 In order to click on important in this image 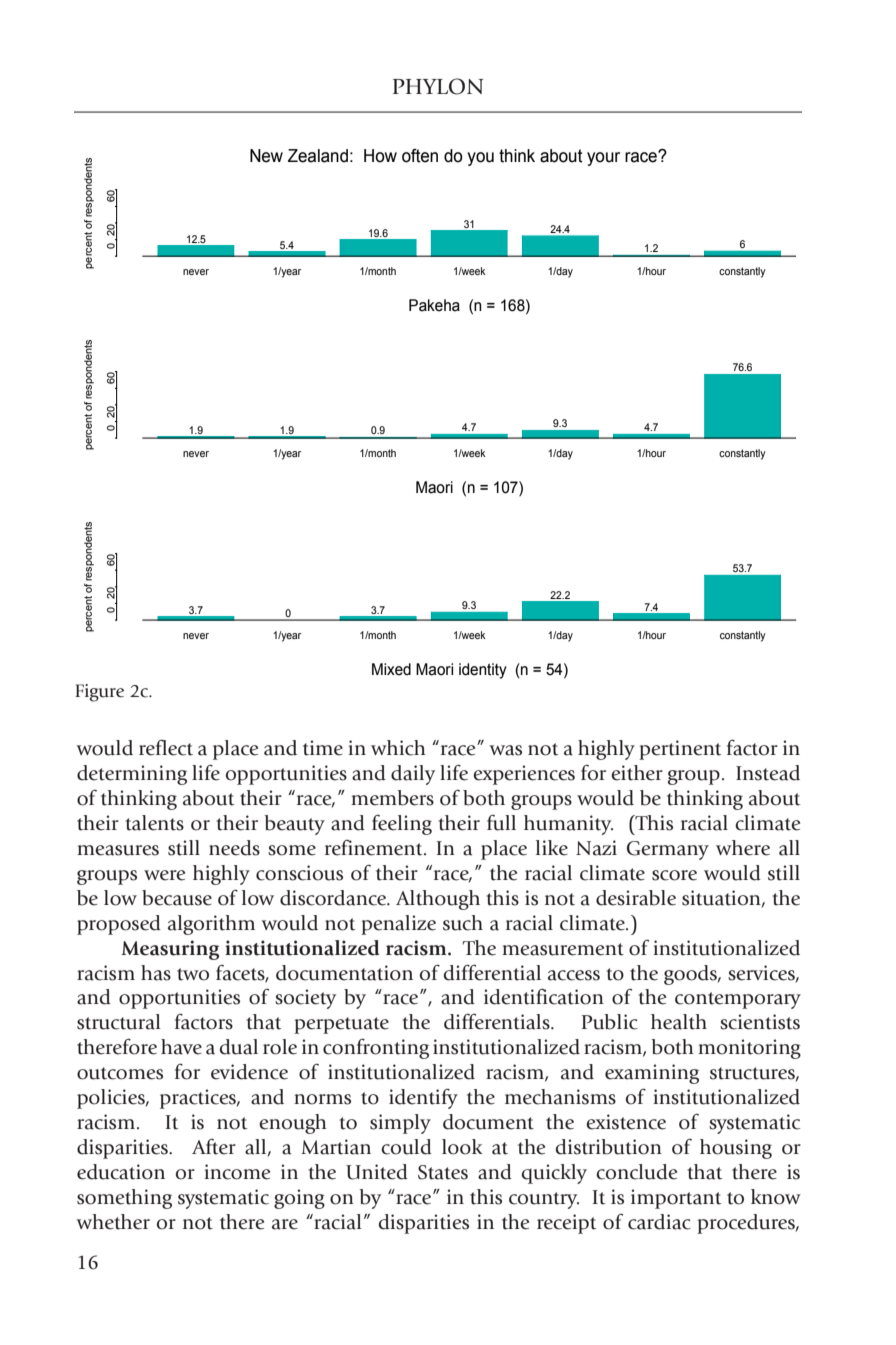, I will do `click(676, 1199)`.
